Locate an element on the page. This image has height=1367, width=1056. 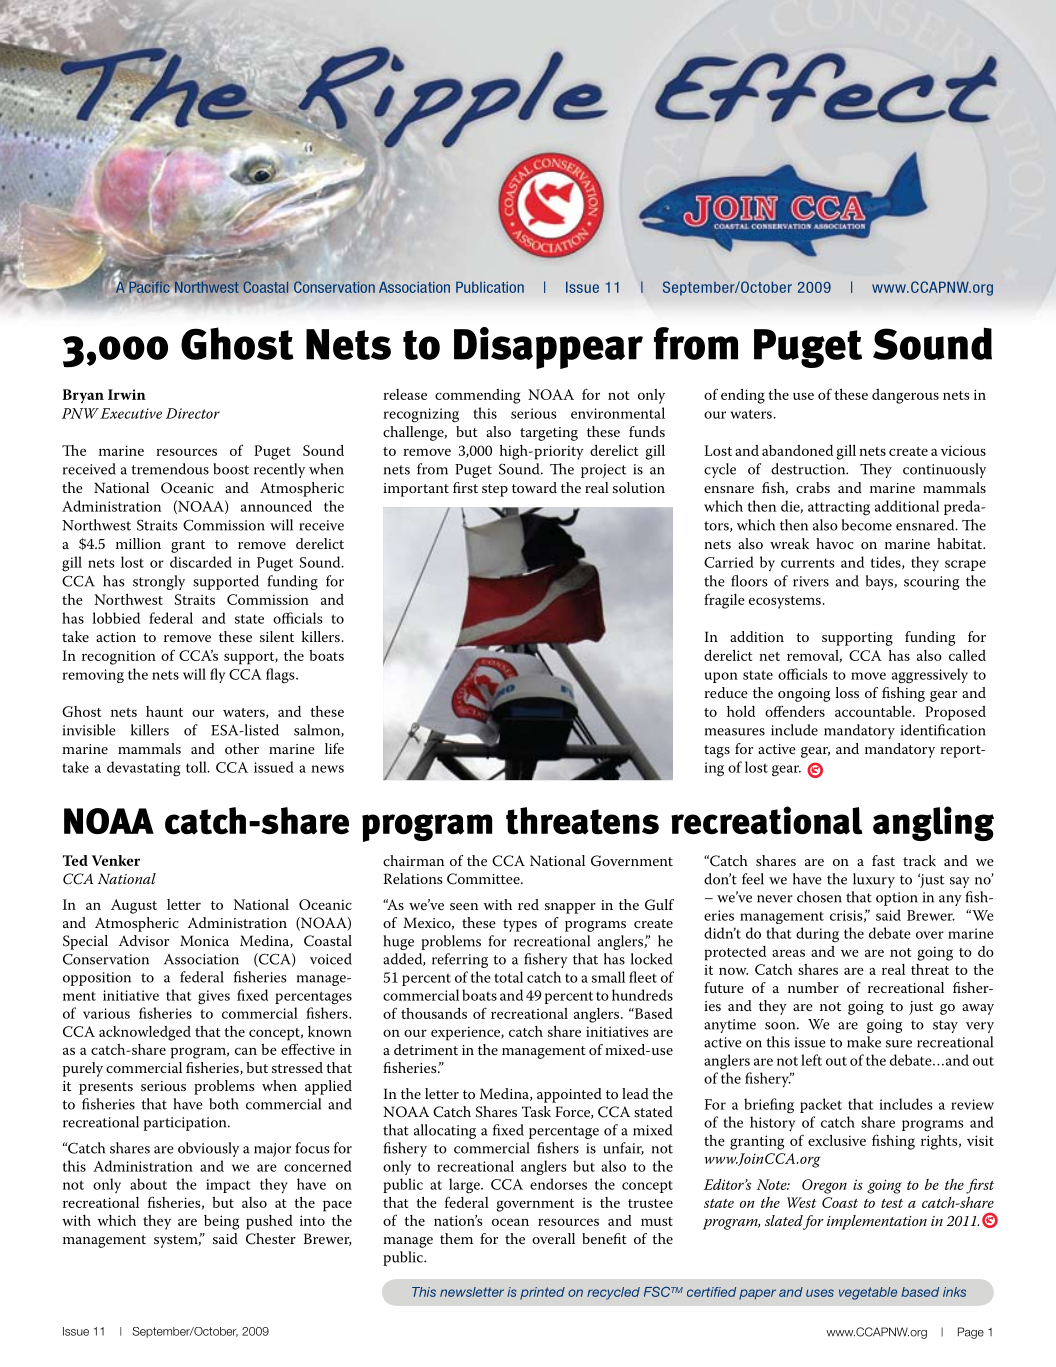
dangerous is located at coordinates (905, 396).
